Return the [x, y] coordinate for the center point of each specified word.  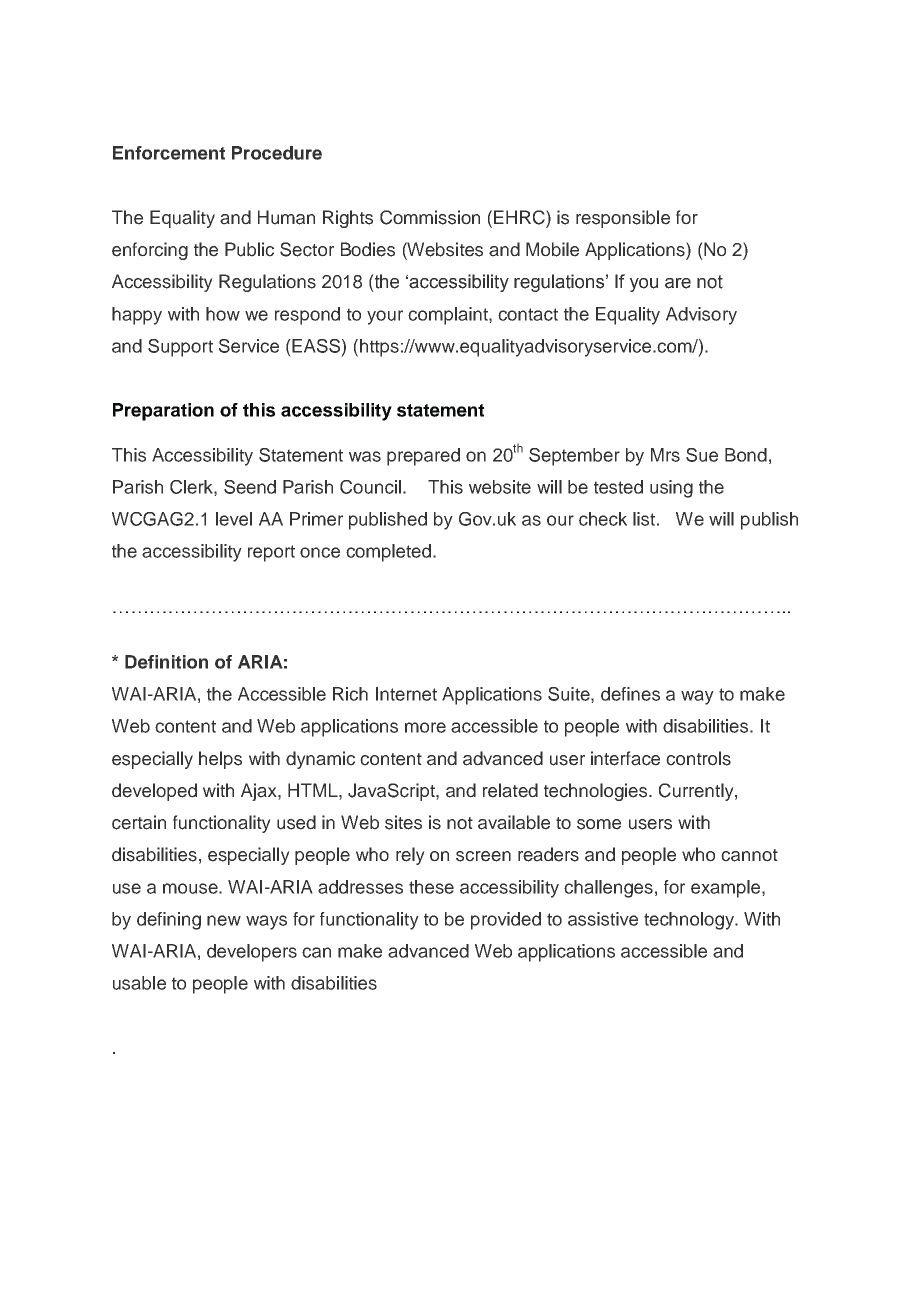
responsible [623, 219]
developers [252, 953]
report [271, 553]
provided [506, 921]
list [644, 519]
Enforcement [169, 153]
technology [690, 921]
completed [388, 553]
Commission [430, 217]
